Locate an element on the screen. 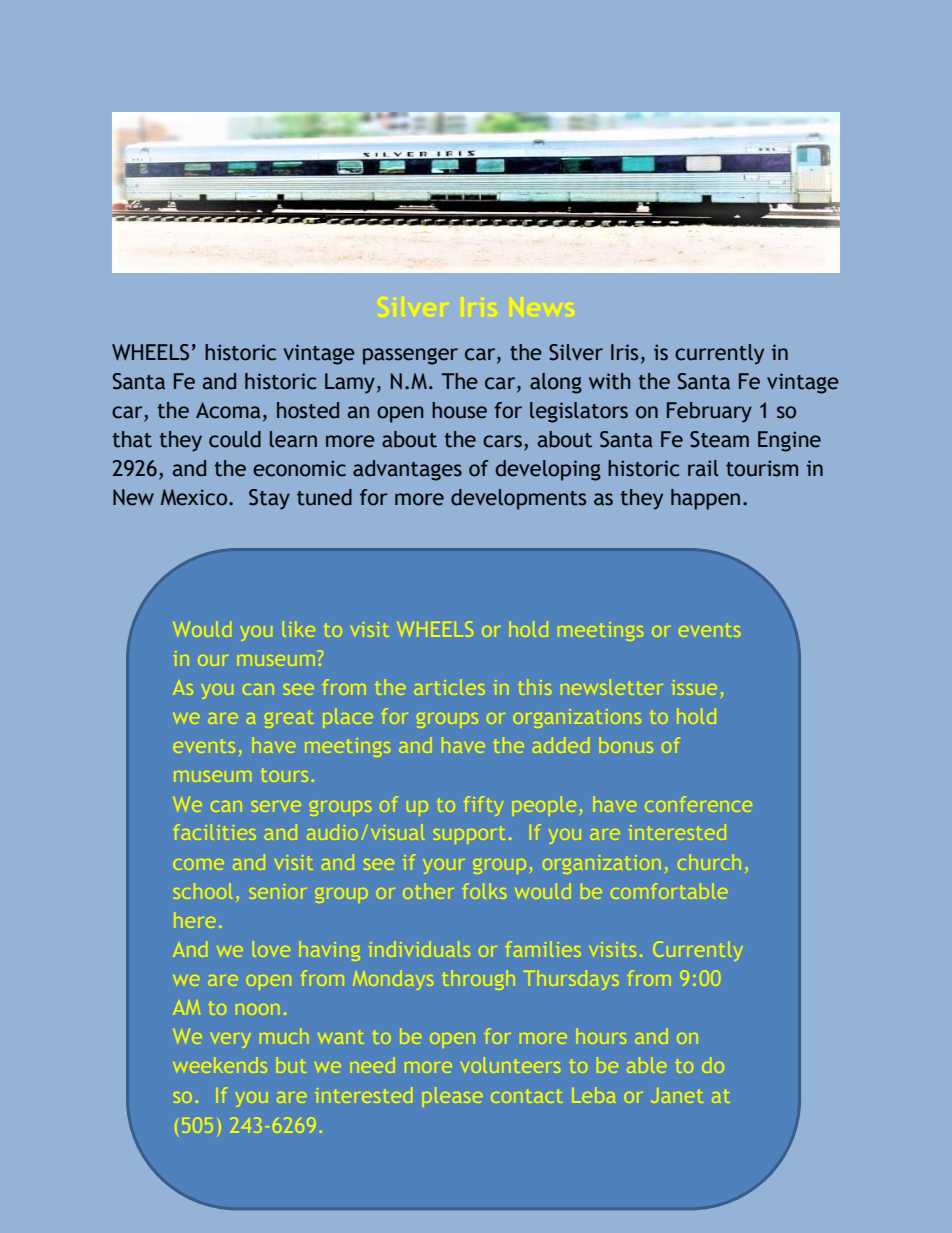 The image size is (952, 1233). Steam is located at coordinates (719, 439).
